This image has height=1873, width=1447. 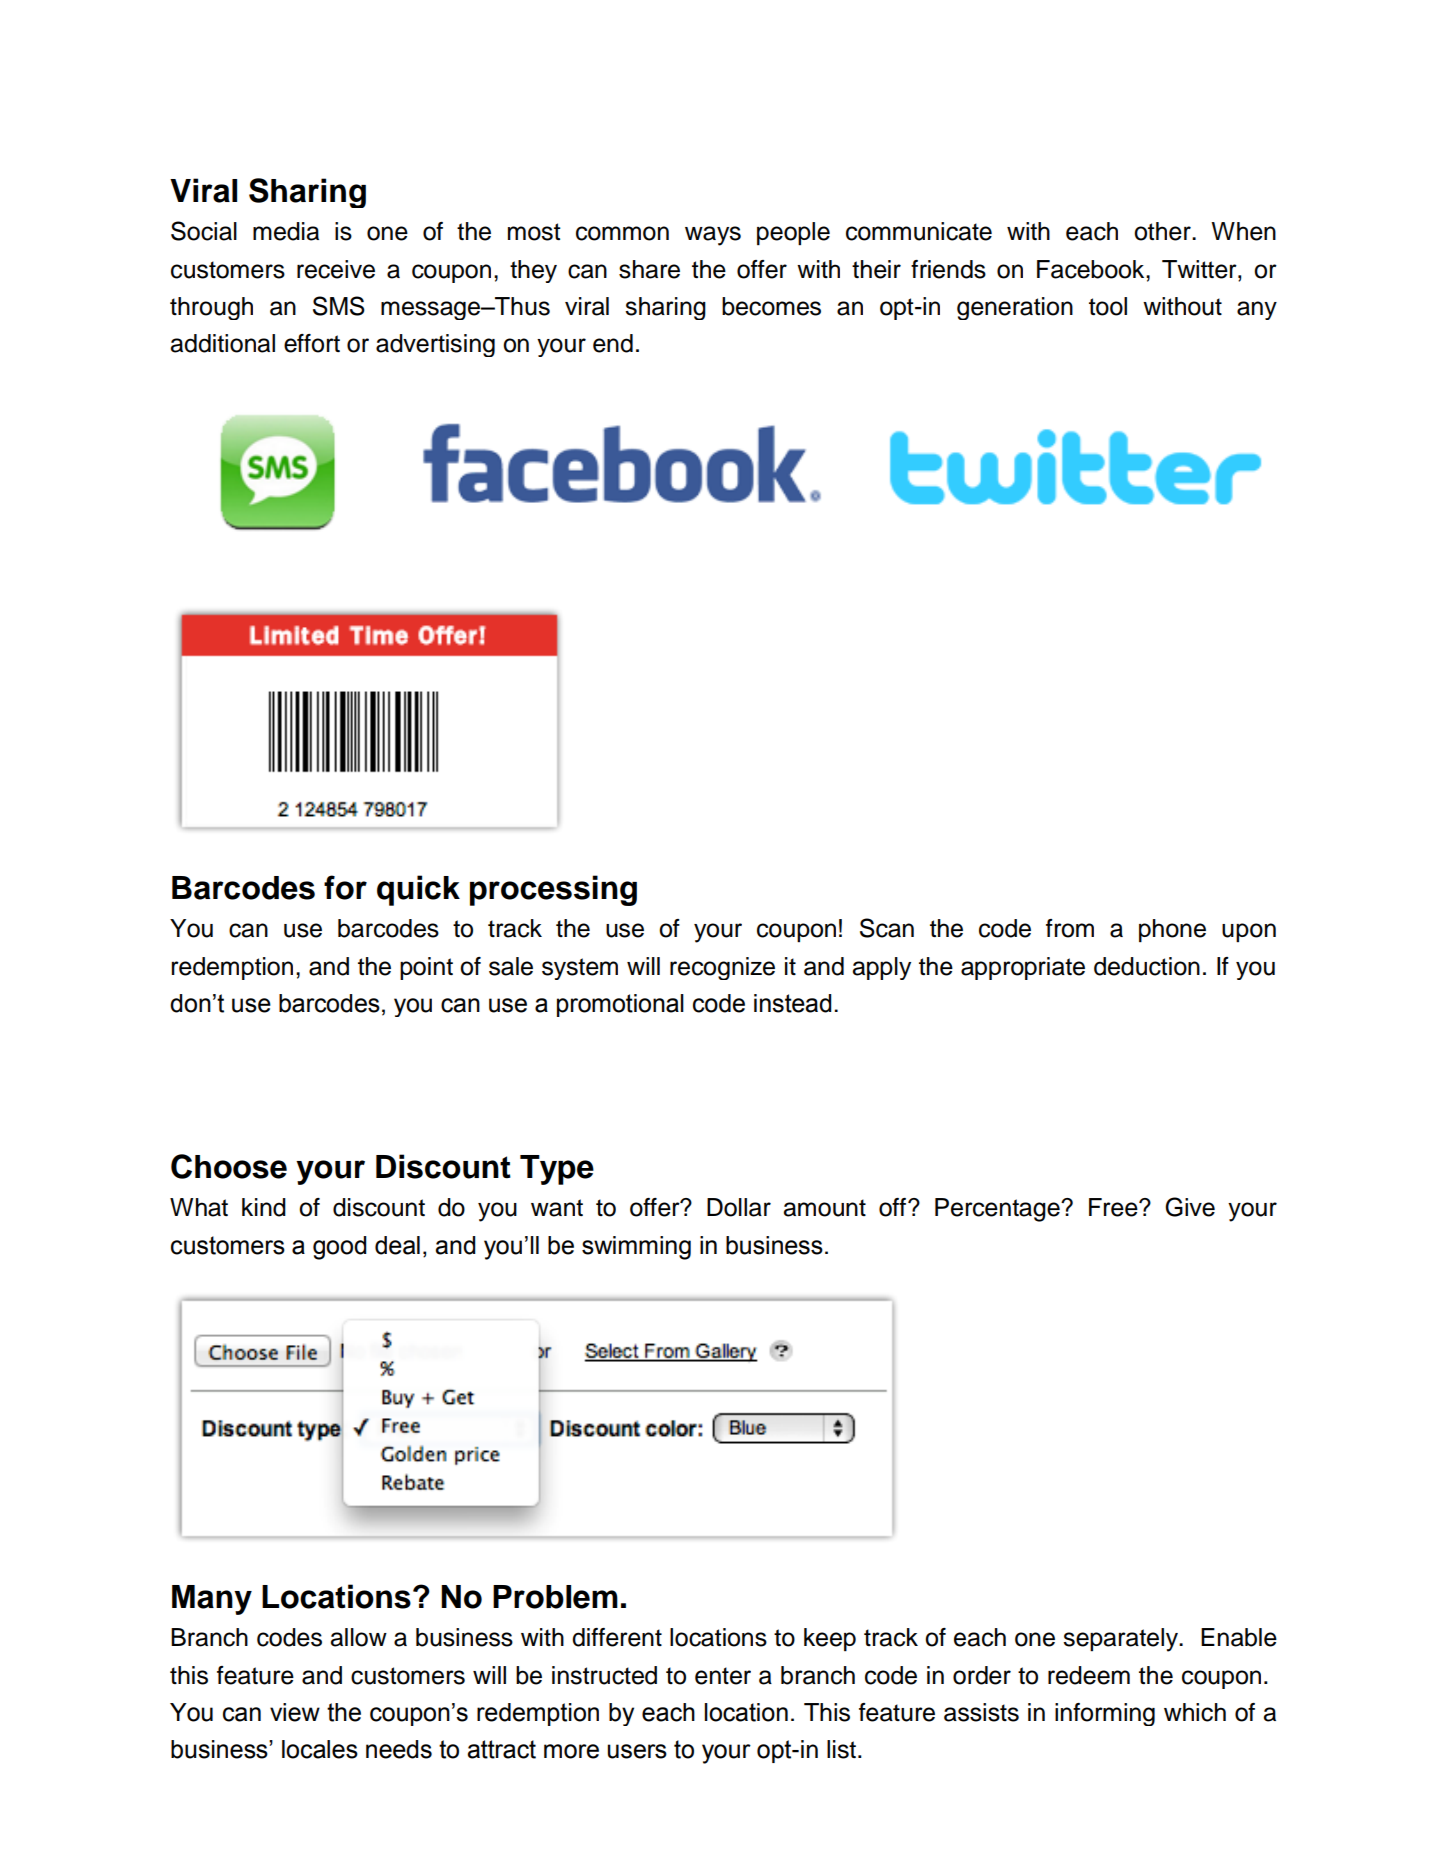 What do you see at coordinates (713, 236) in the image?
I see `ways` at bounding box center [713, 236].
